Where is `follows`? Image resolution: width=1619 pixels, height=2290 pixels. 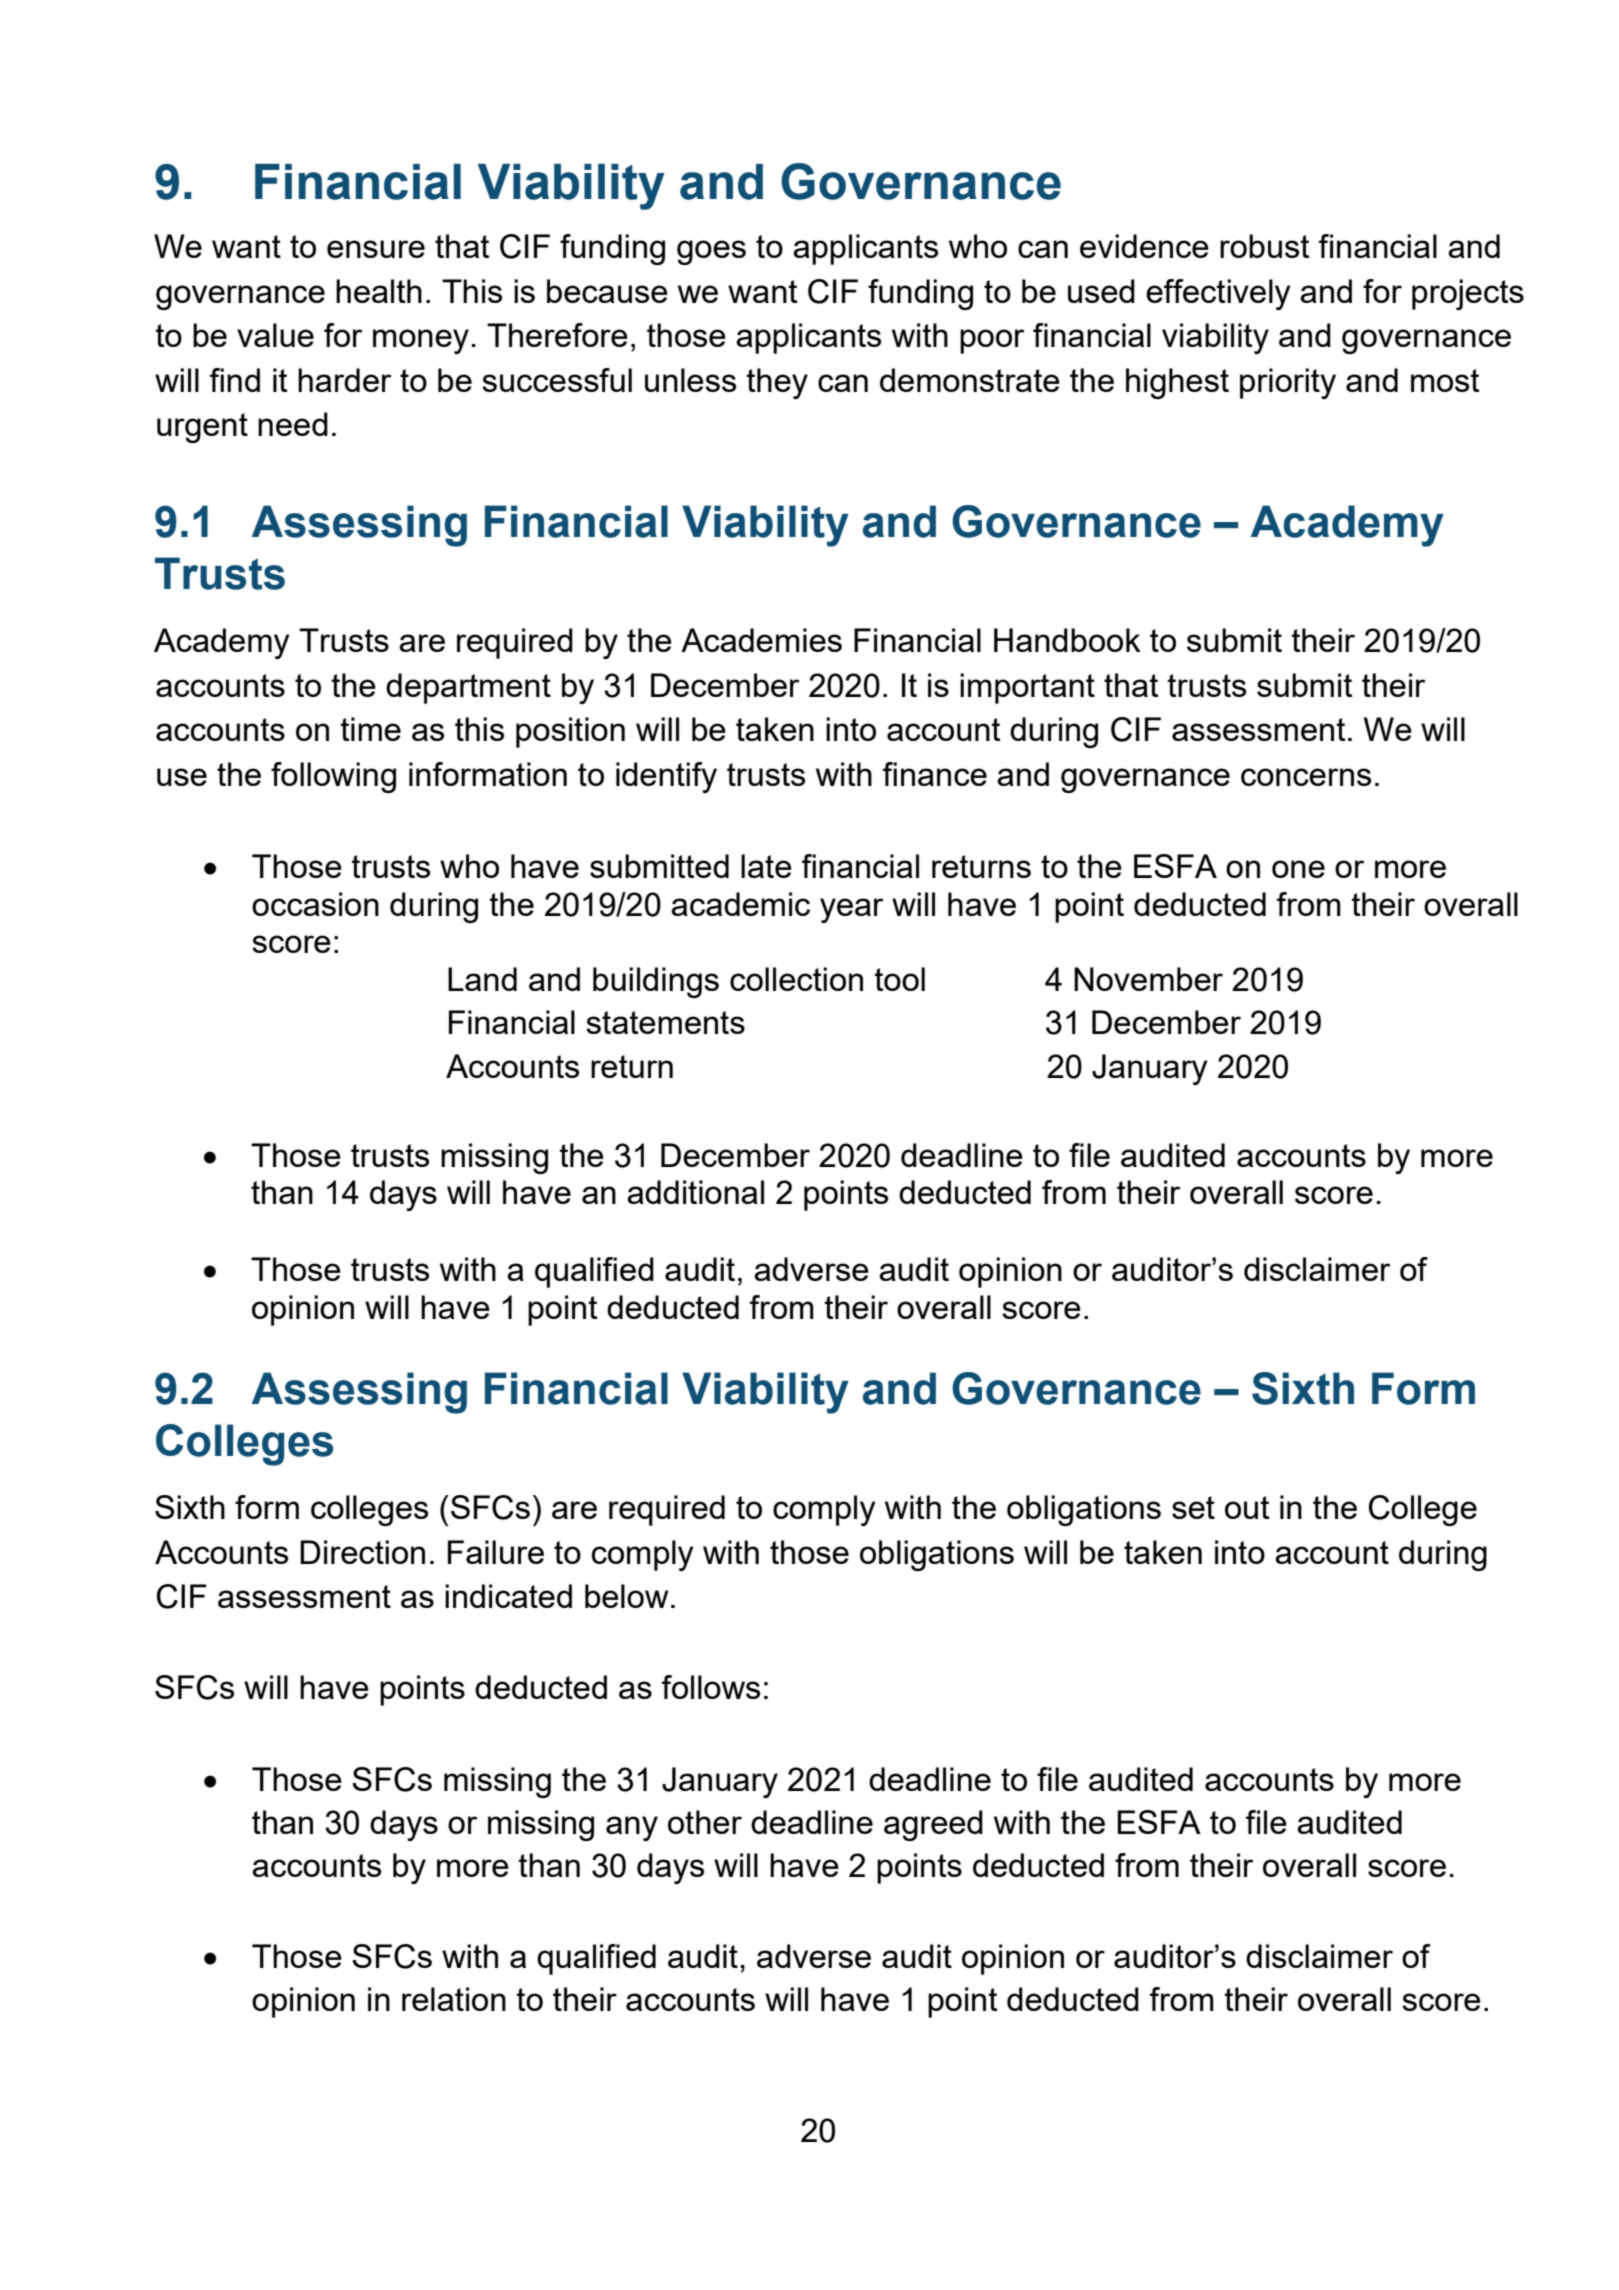
follows is located at coordinates (711, 1687).
